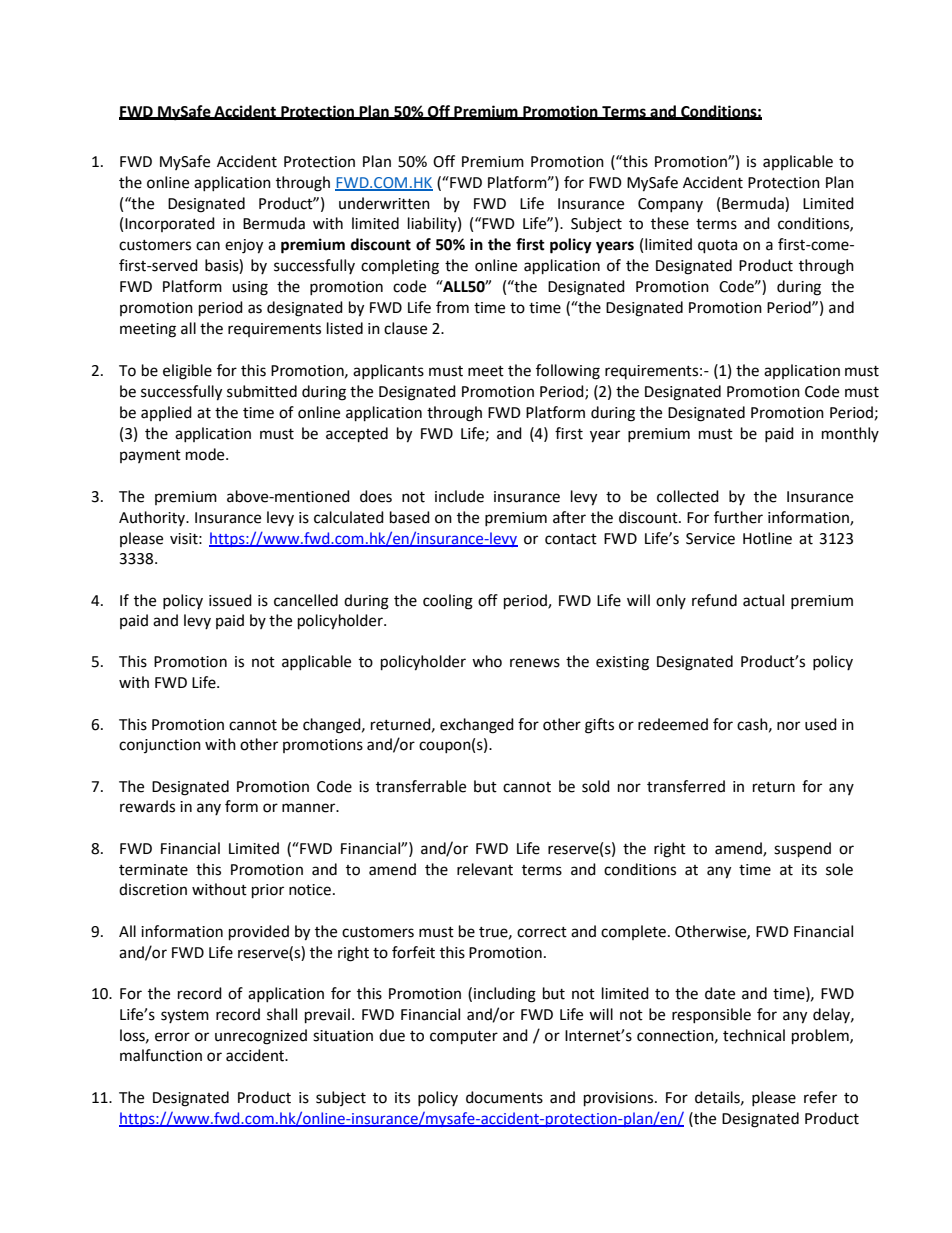 This screenshot has width=952, height=1233. Describe the element at coordinates (400, 267) in the screenshot. I see `completing` at that location.
